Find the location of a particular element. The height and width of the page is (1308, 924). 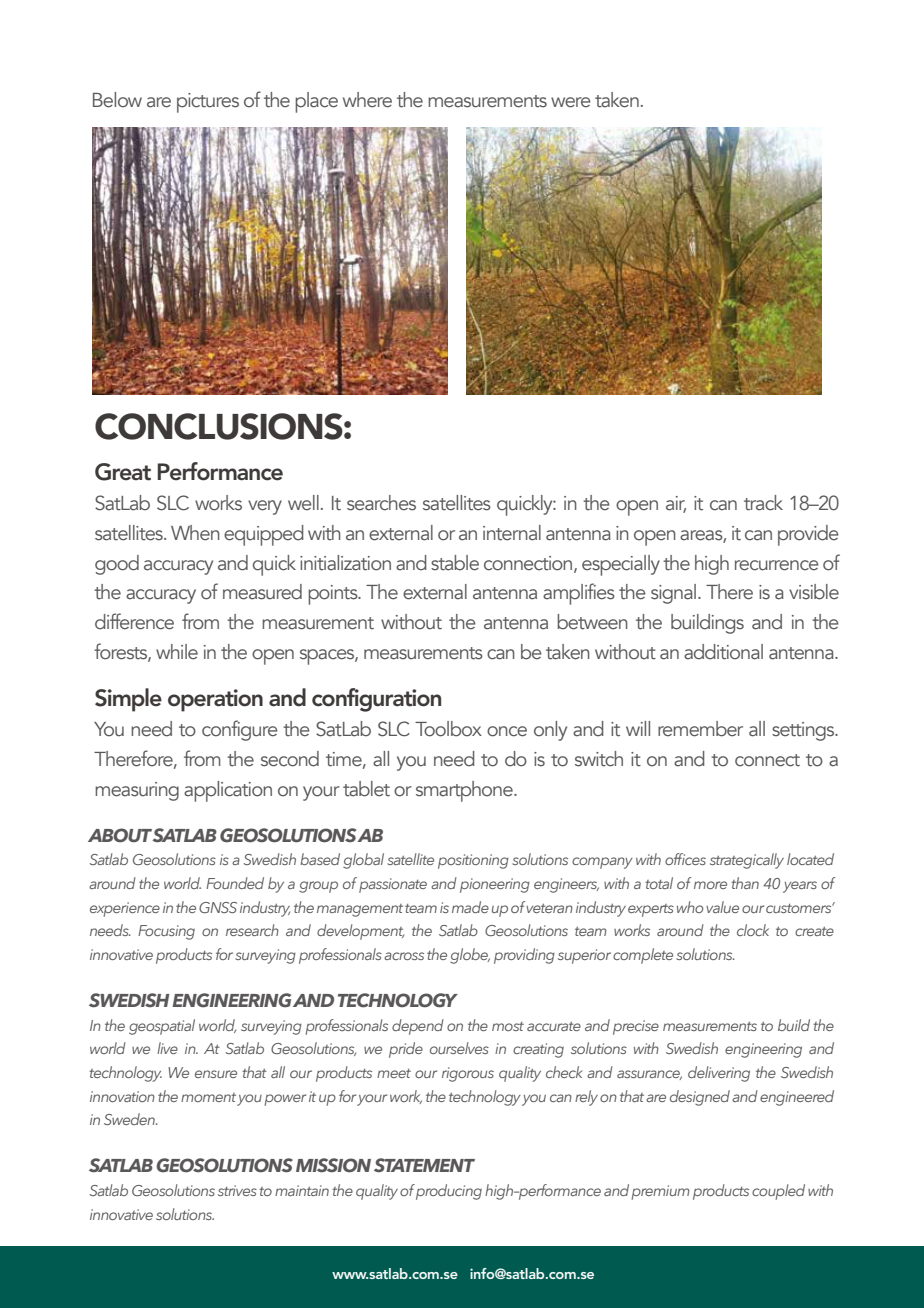

were is located at coordinates (571, 102).
